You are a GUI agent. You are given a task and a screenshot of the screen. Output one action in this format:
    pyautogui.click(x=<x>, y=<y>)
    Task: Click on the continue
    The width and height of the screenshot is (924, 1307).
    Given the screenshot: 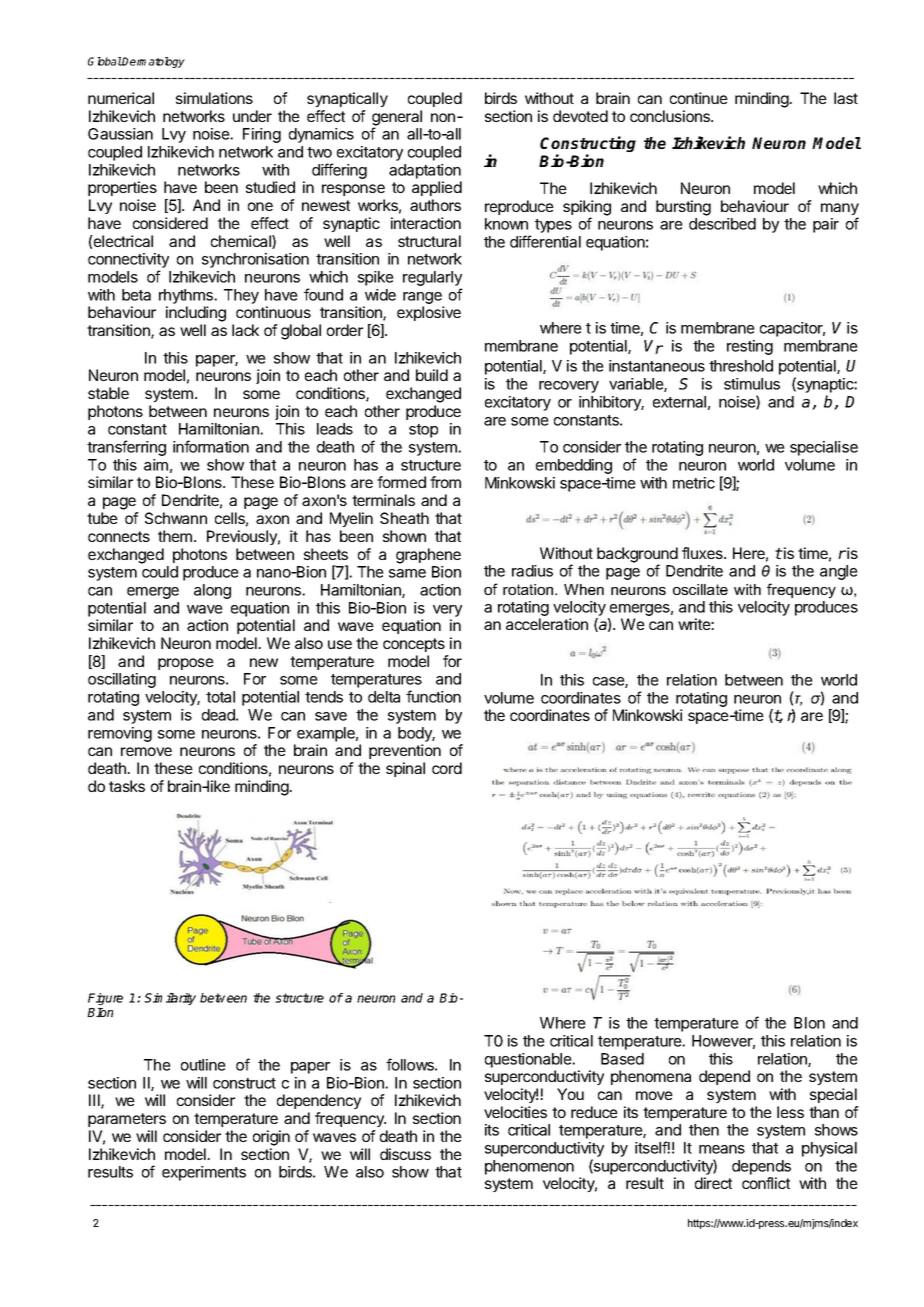 What is the action you would take?
    pyautogui.click(x=699, y=98)
